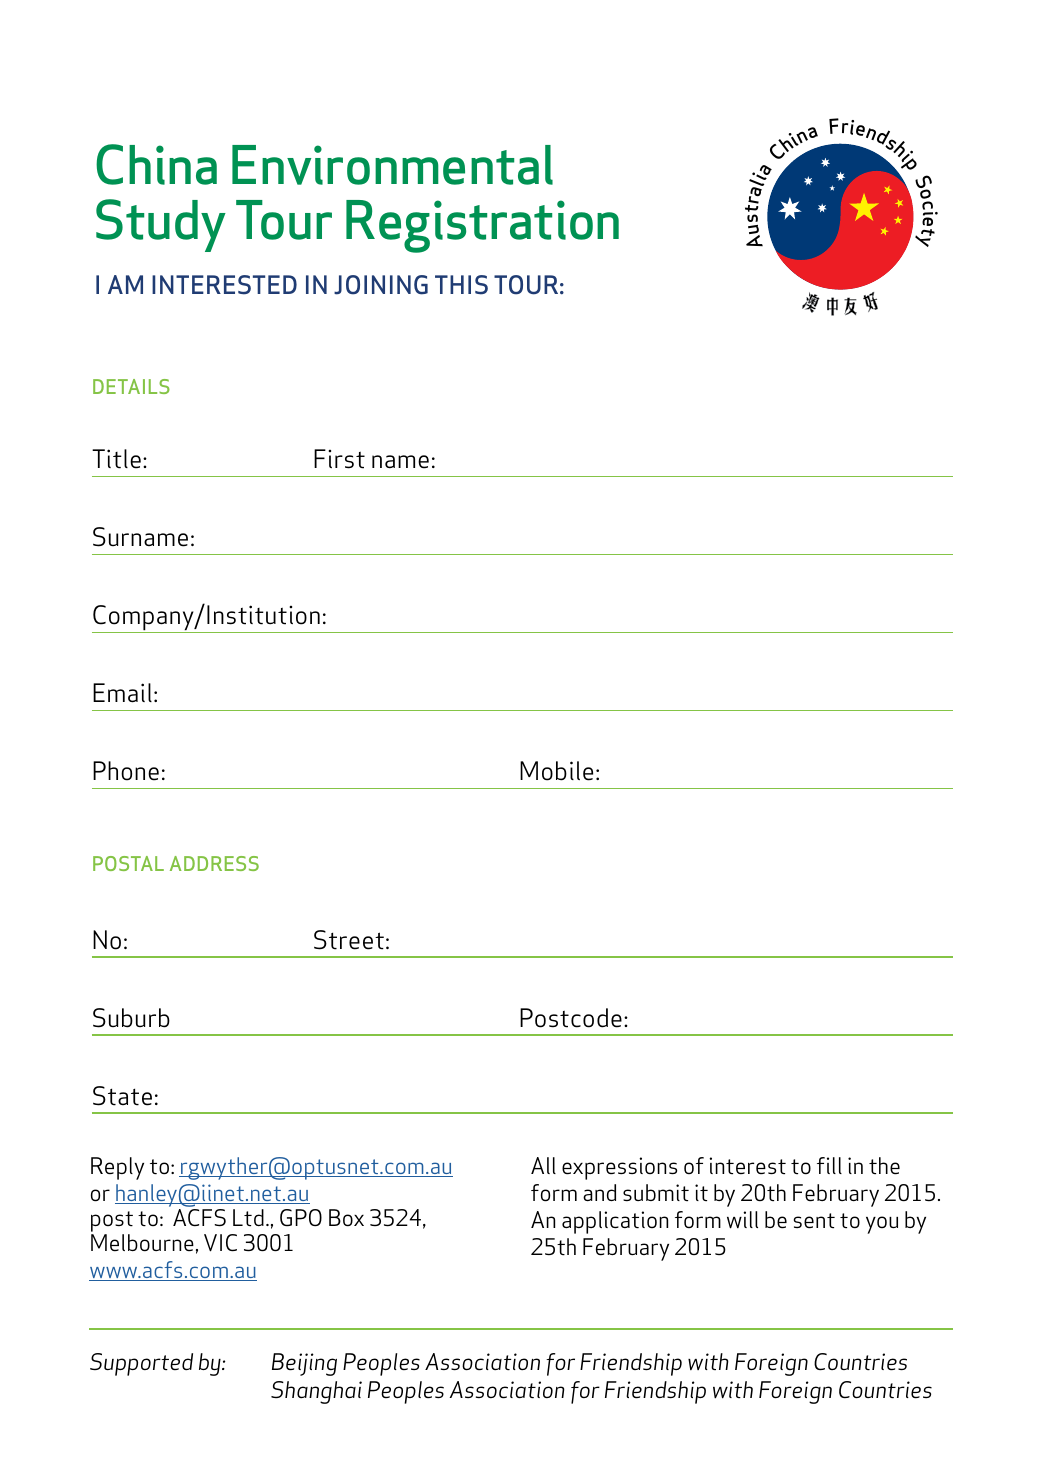 Image resolution: width=1042 pixels, height=1478 pixels. I want to click on Registration, so click(482, 226).
